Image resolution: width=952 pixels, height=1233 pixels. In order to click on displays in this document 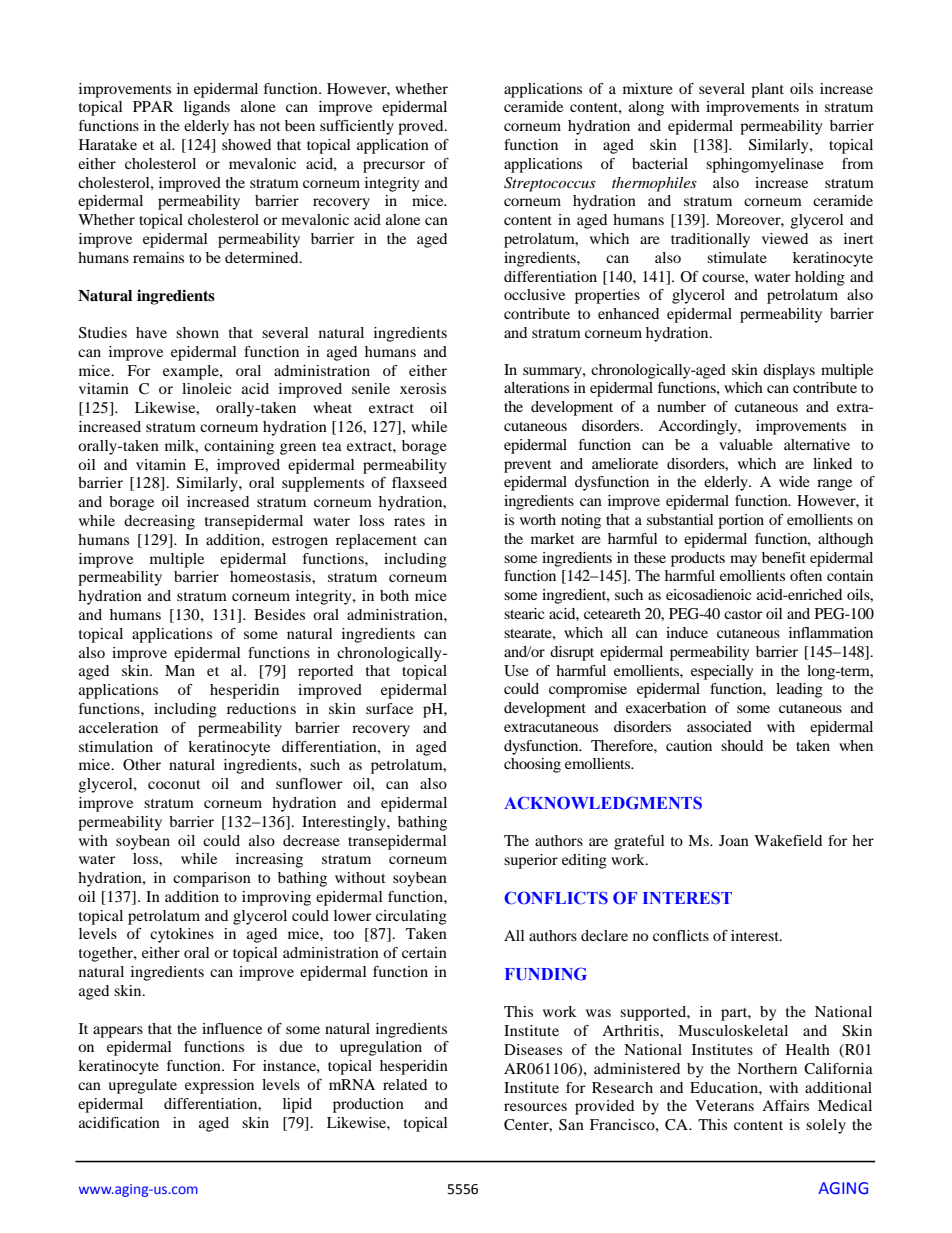, I will do `click(789, 371)`.
